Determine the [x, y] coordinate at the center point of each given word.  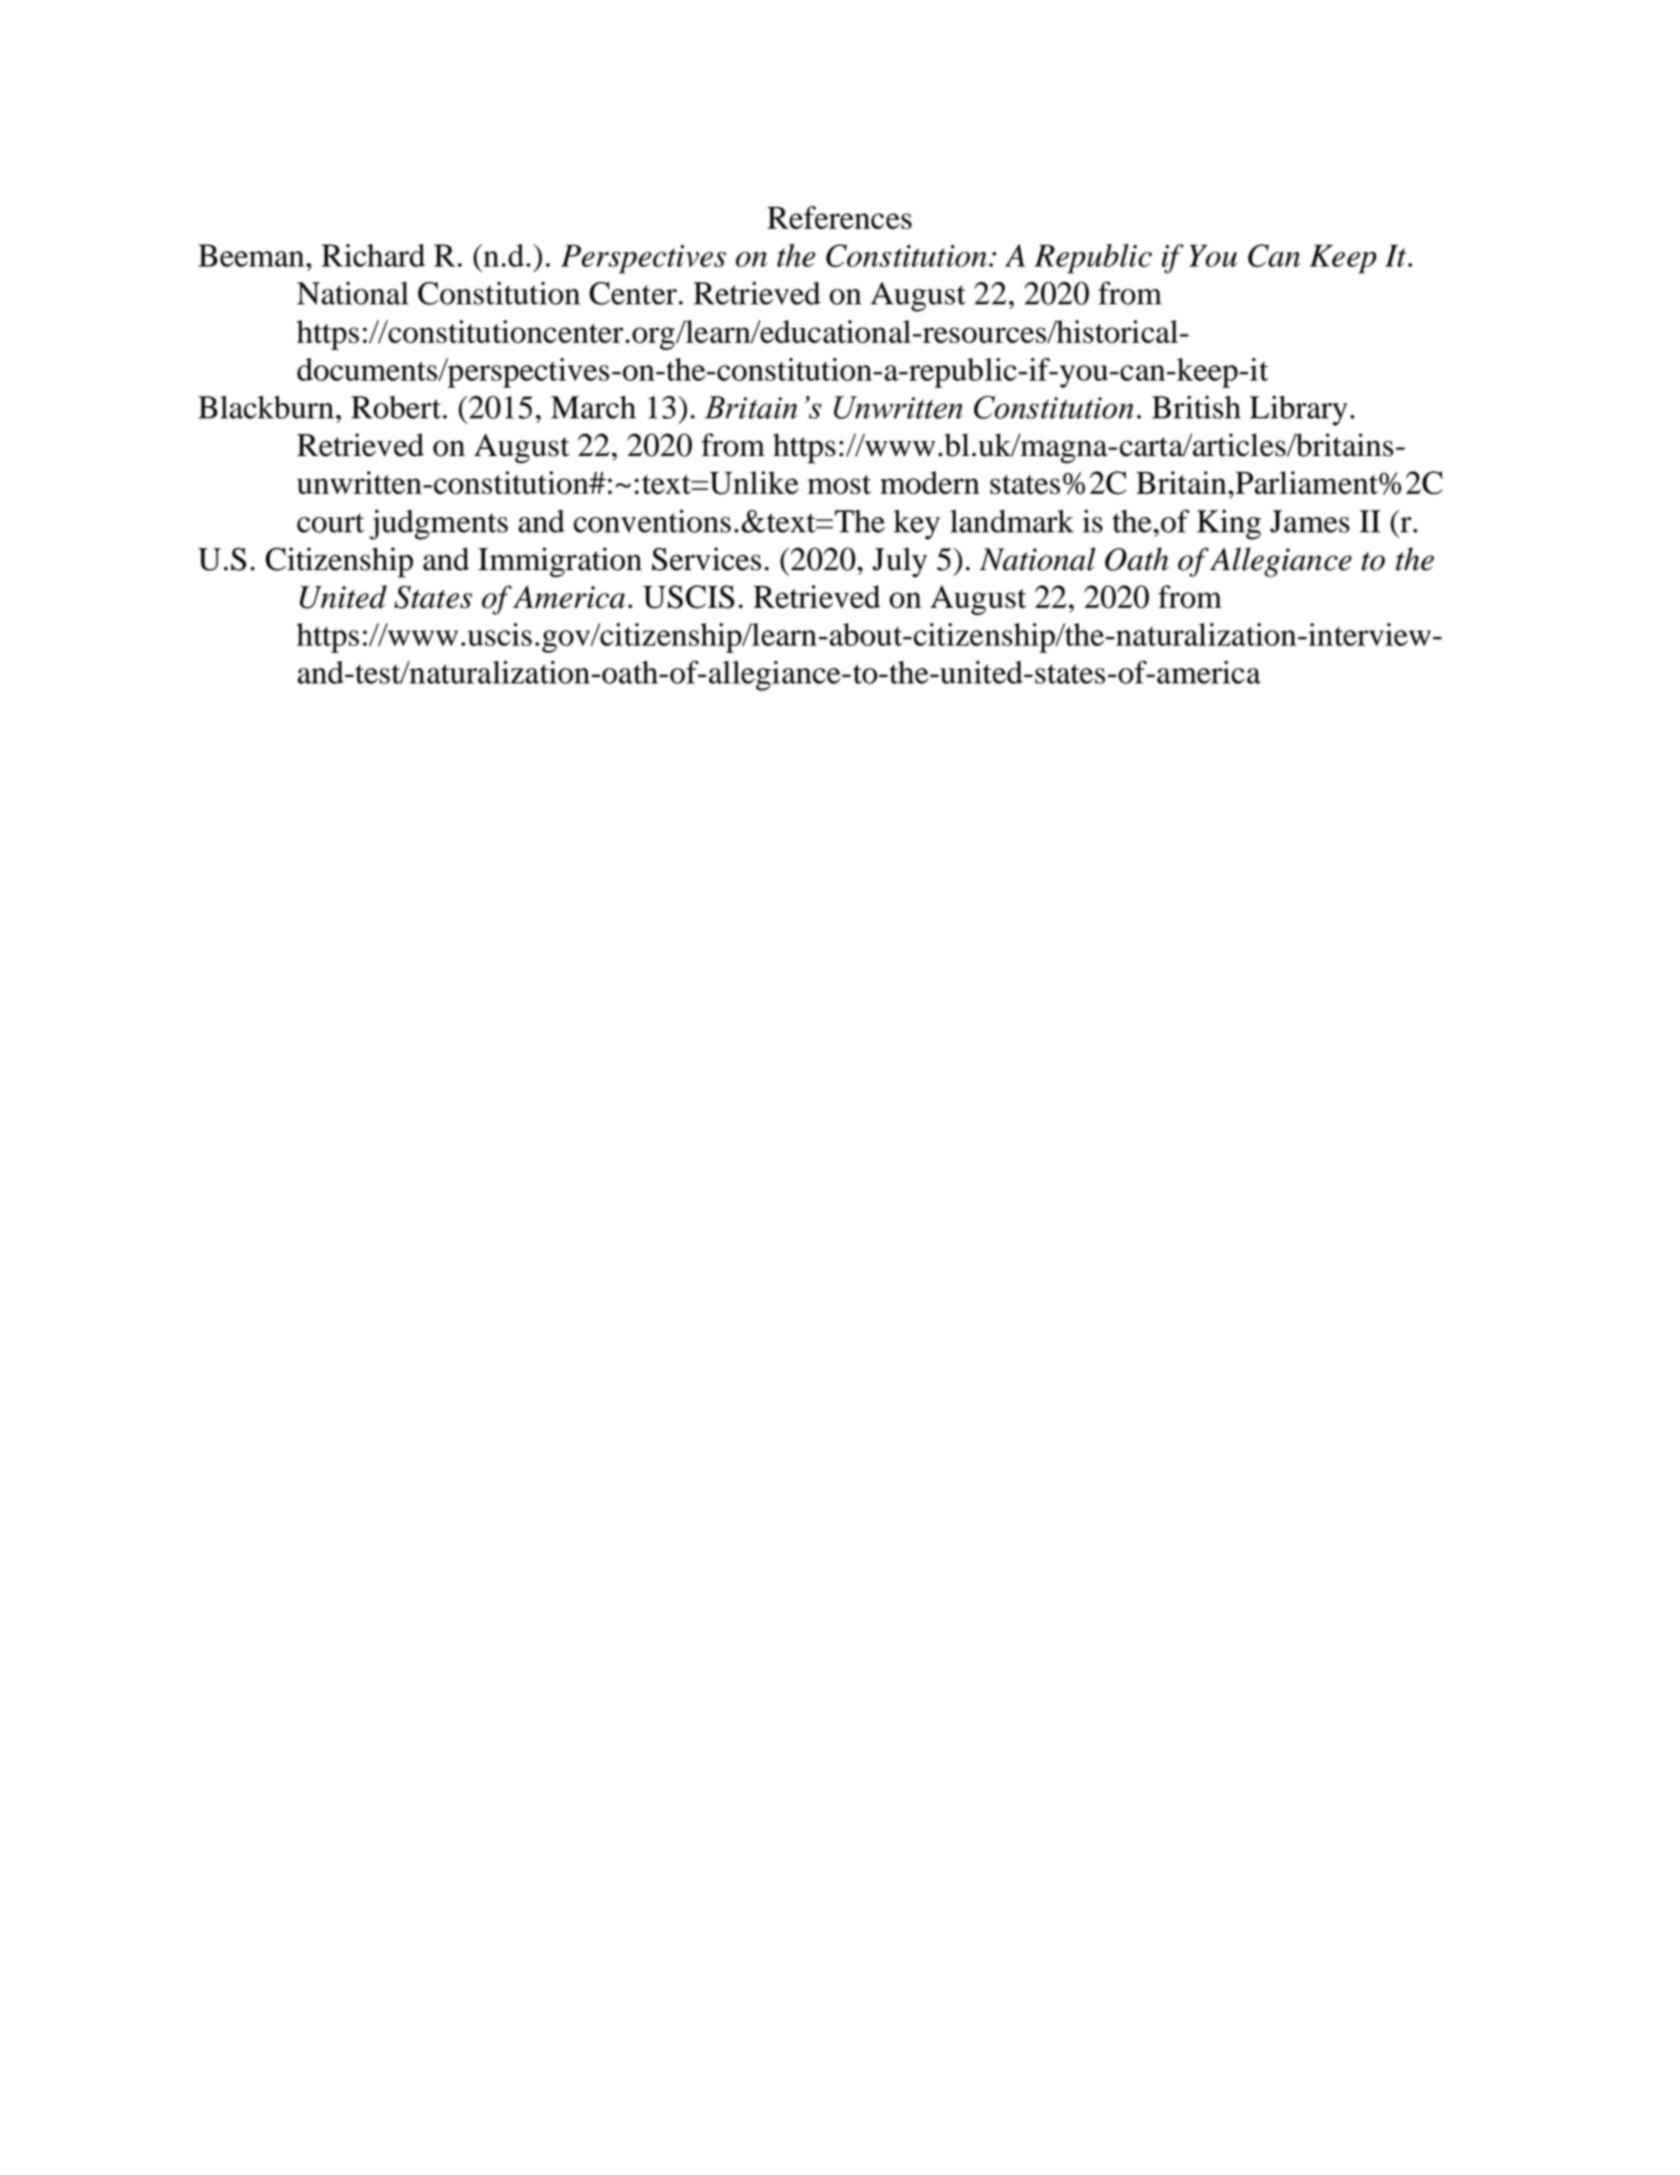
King [1229, 524]
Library [1299, 410]
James [1310, 521]
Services [706, 559]
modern [930, 482]
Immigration [560, 562]
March [593, 407]
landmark [1012, 521]
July [899, 562]
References [839, 217]
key [916, 525]
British [1196, 407]
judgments [438, 524]
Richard [373, 255]
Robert [396, 407]
